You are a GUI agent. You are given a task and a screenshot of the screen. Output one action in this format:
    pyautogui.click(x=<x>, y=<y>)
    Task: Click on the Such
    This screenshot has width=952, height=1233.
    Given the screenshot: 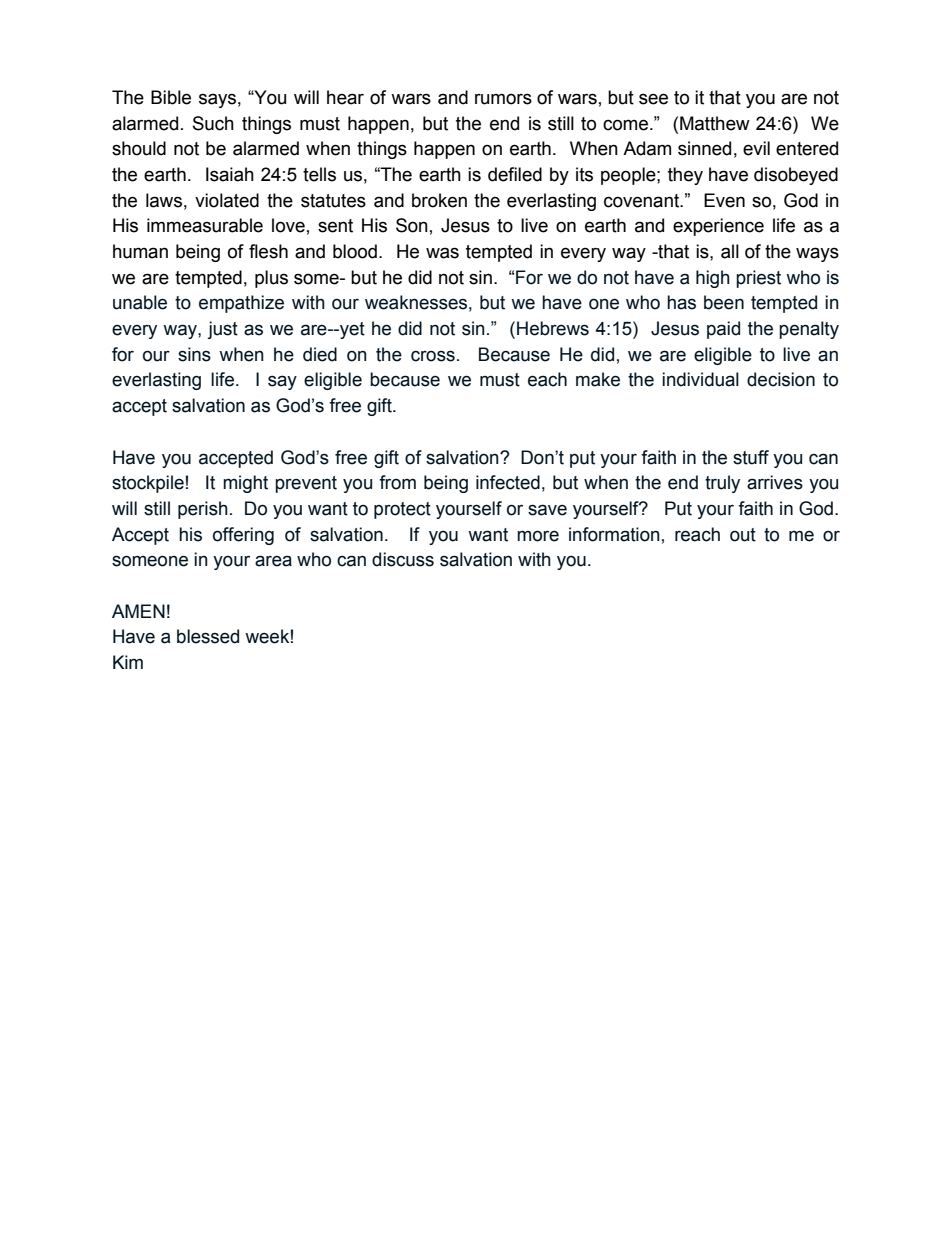 What is the action you would take?
    pyautogui.click(x=213, y=123)
